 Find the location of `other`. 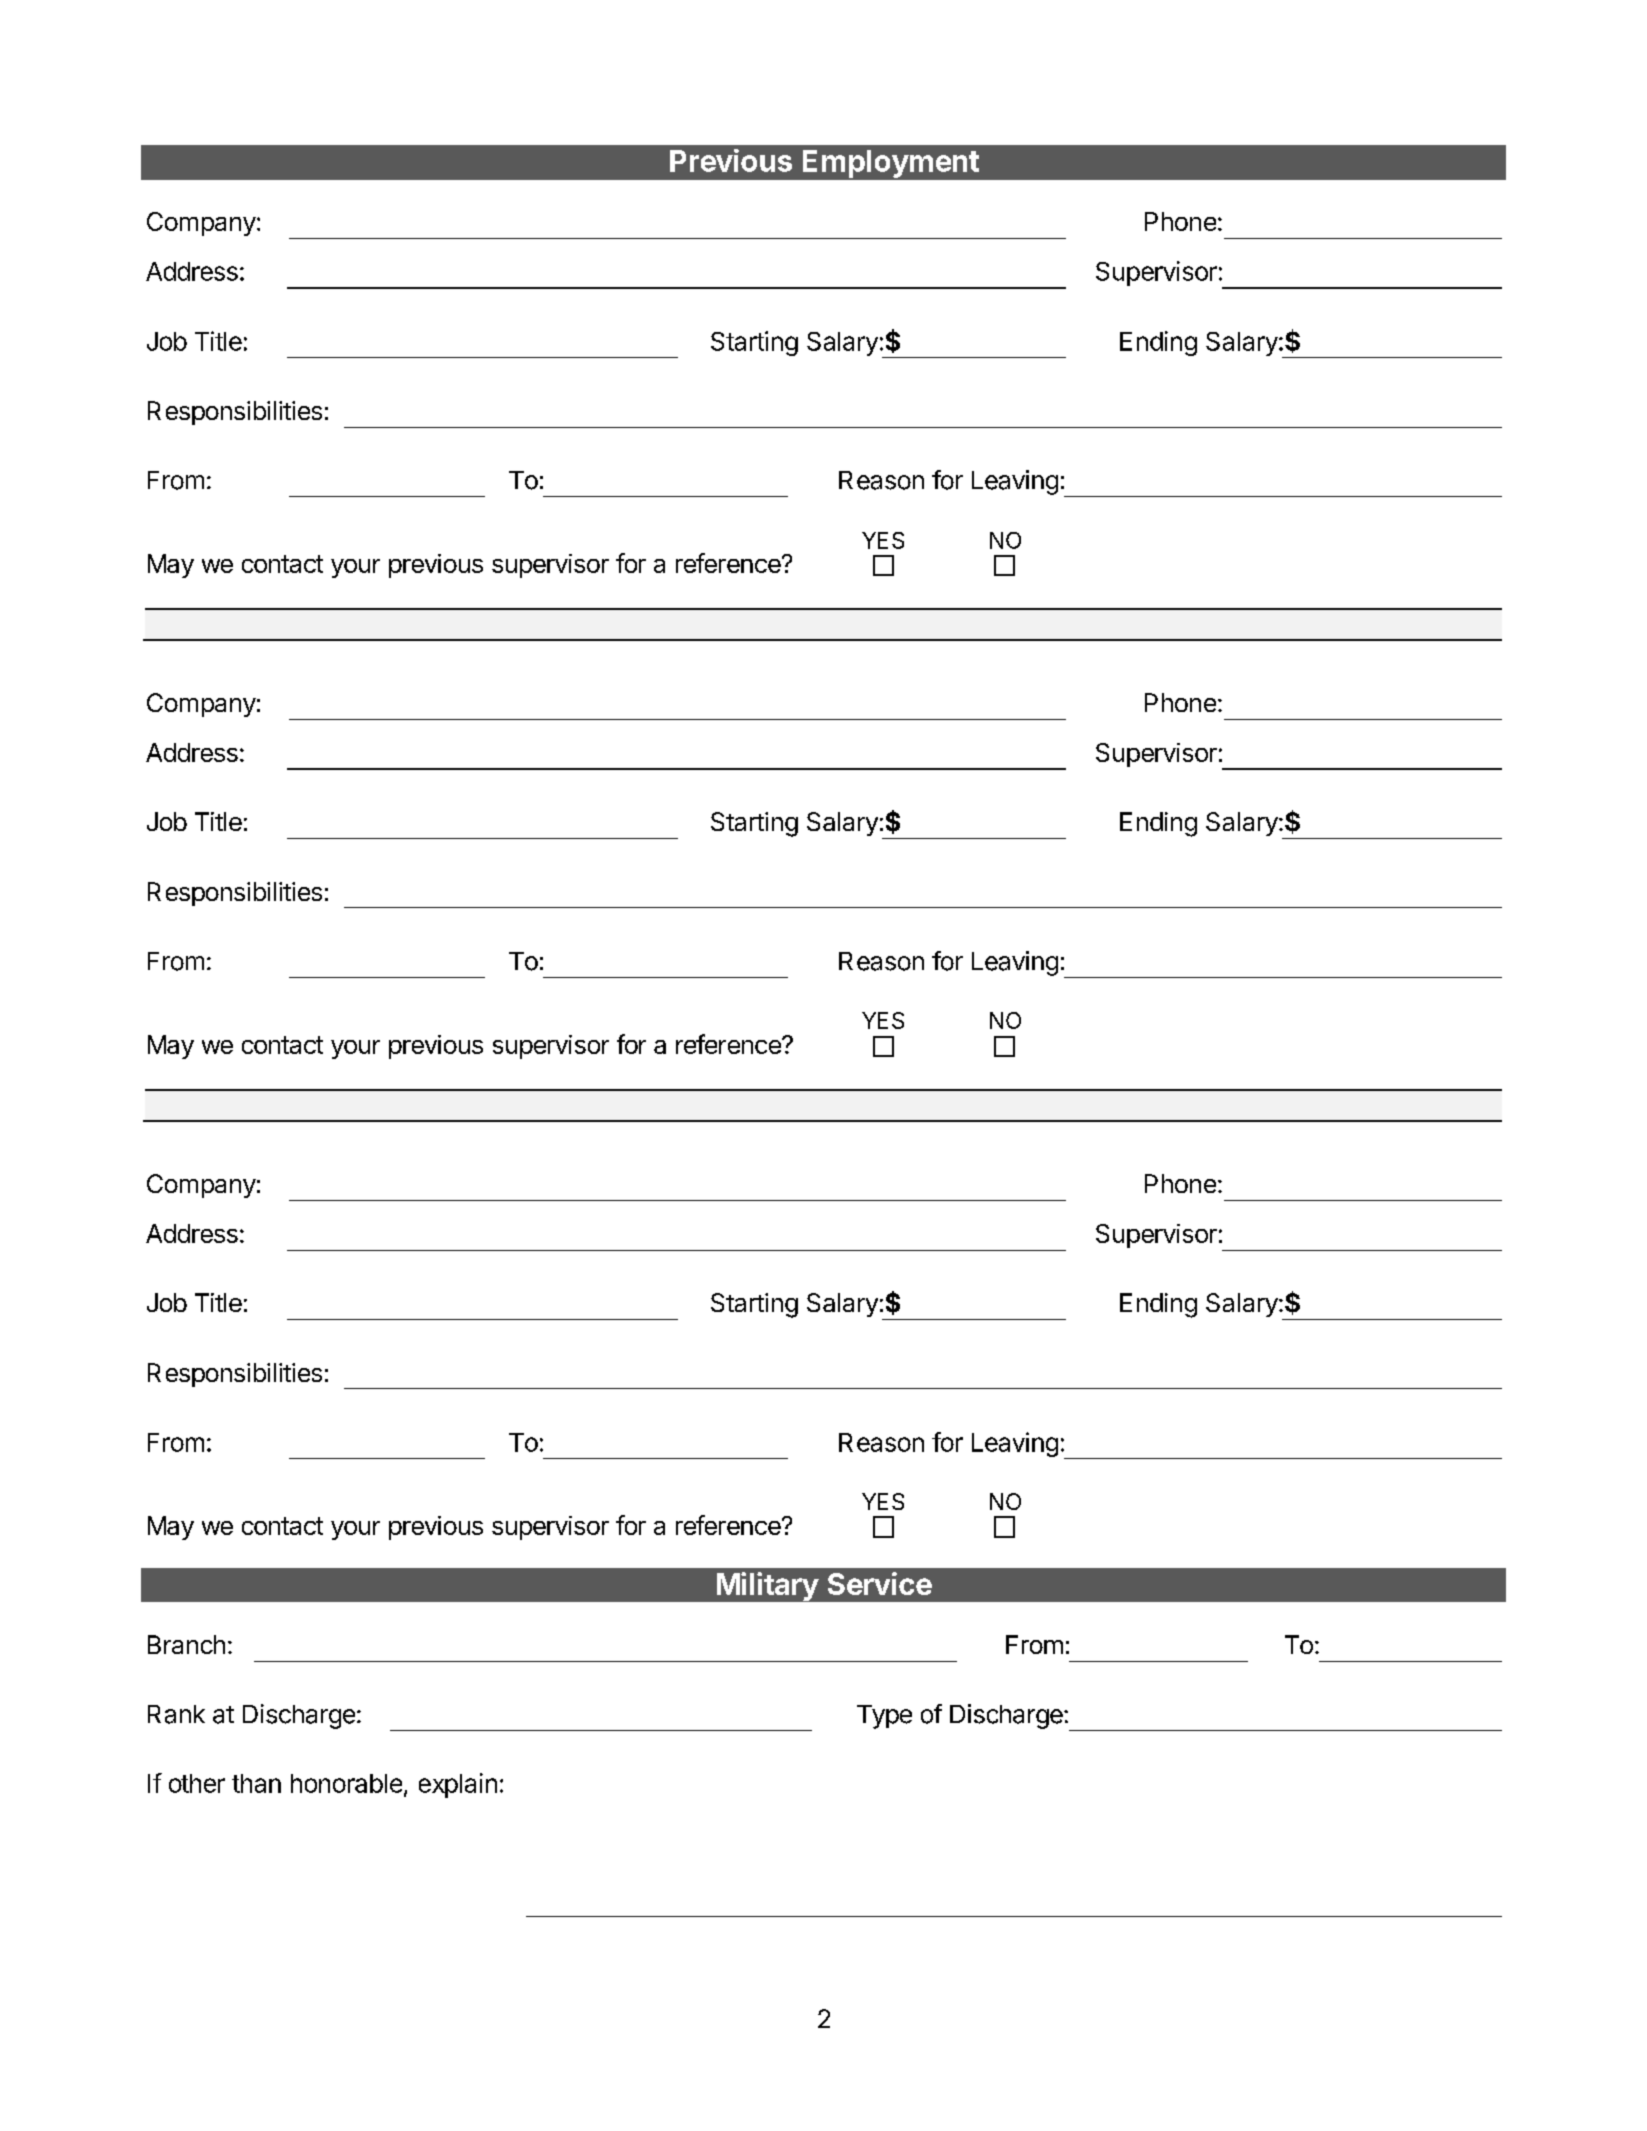

other is located at coordinates (197, 1783).
